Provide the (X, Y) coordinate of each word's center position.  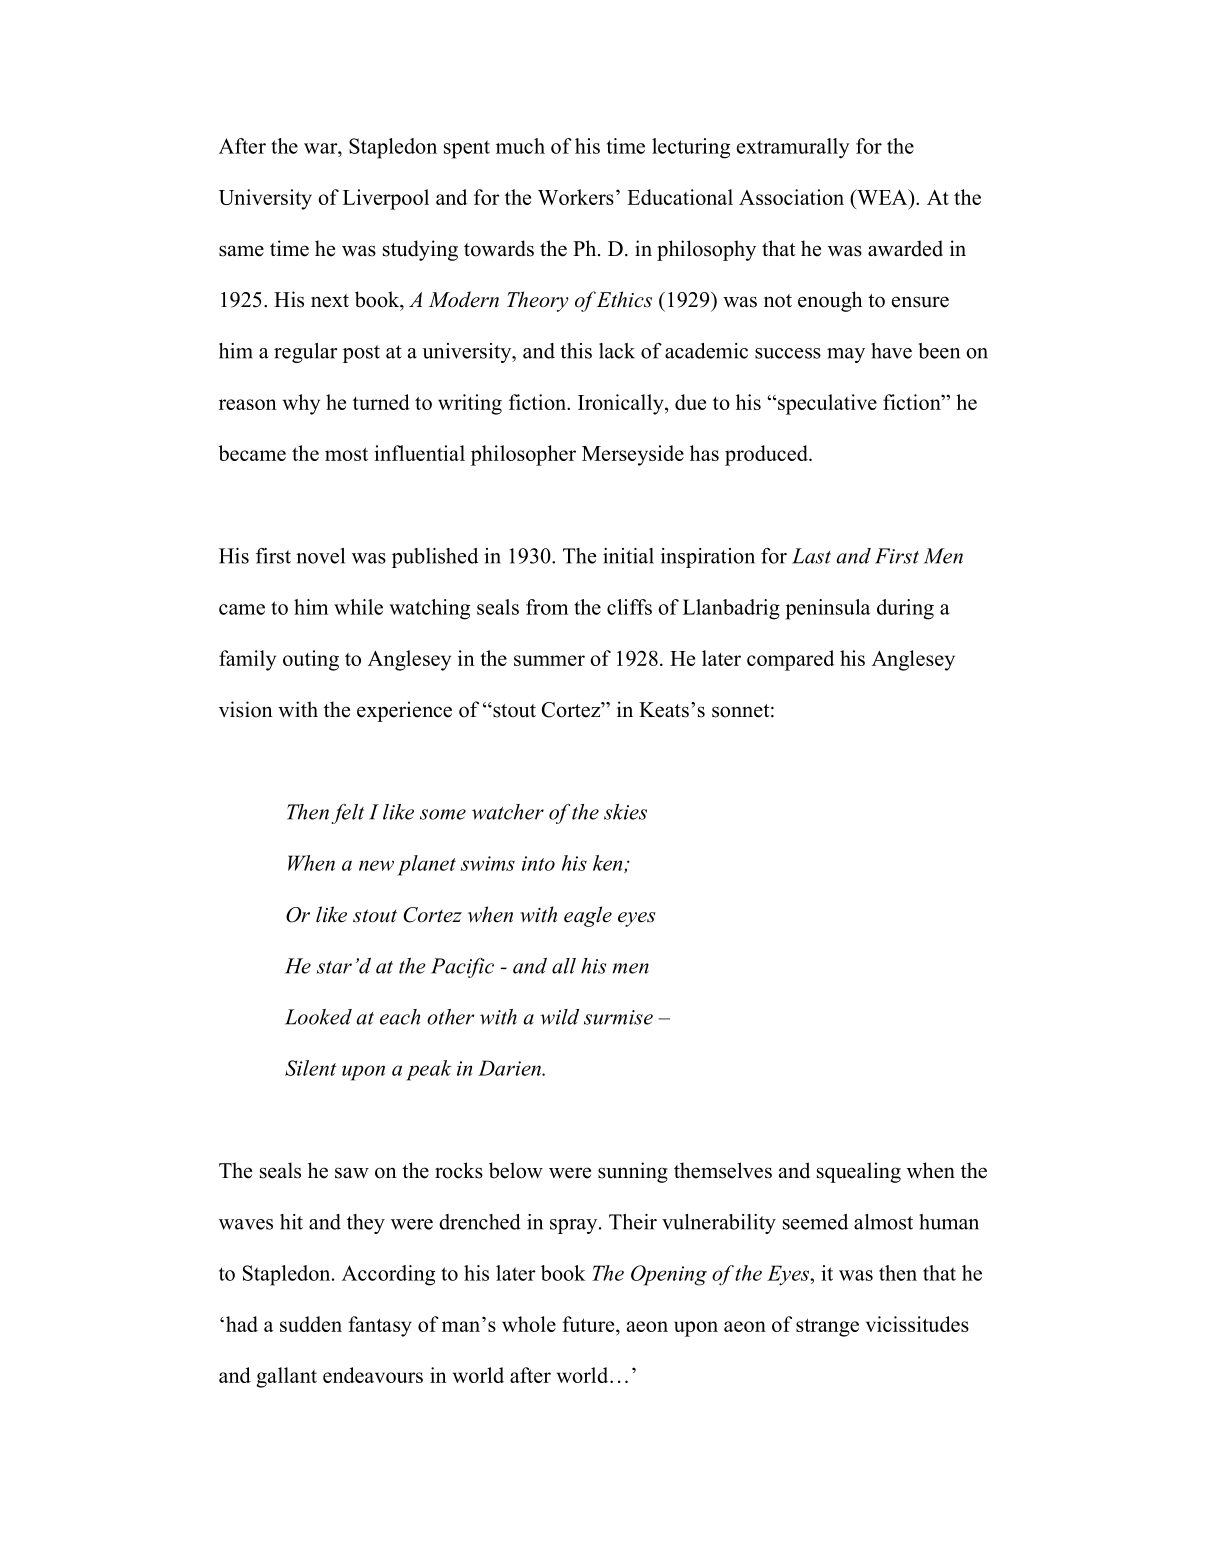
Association (791, 197)
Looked (318, 1017)
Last (811, 556)
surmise (618, 1017)
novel (320, 556)
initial (628, 556)
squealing (859, 1172)
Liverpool (386, 199)
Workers (576, 197)
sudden (311, 1324)
